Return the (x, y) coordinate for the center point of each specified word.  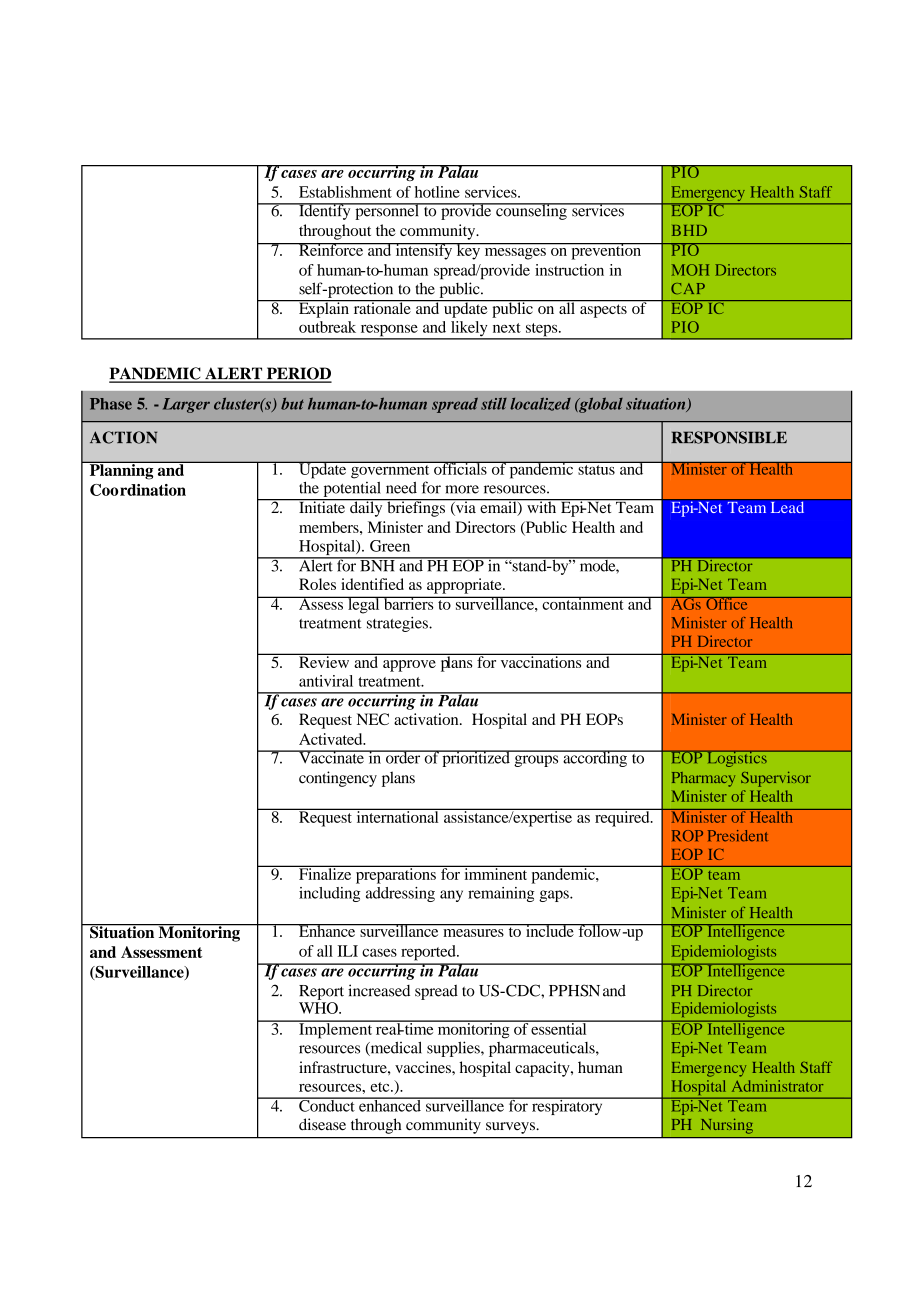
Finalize (325, 873)
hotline (437, 192)
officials (460, 468)
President (738, 836)
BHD (689, 230)
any (451, 896)
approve (409, 666)
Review (324, 661)
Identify (325, 211)
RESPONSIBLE (729, 437)
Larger (186, 405)
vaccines (424, 1067)
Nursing (727, 1126)
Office (727, 603)
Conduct (327, 1104)
